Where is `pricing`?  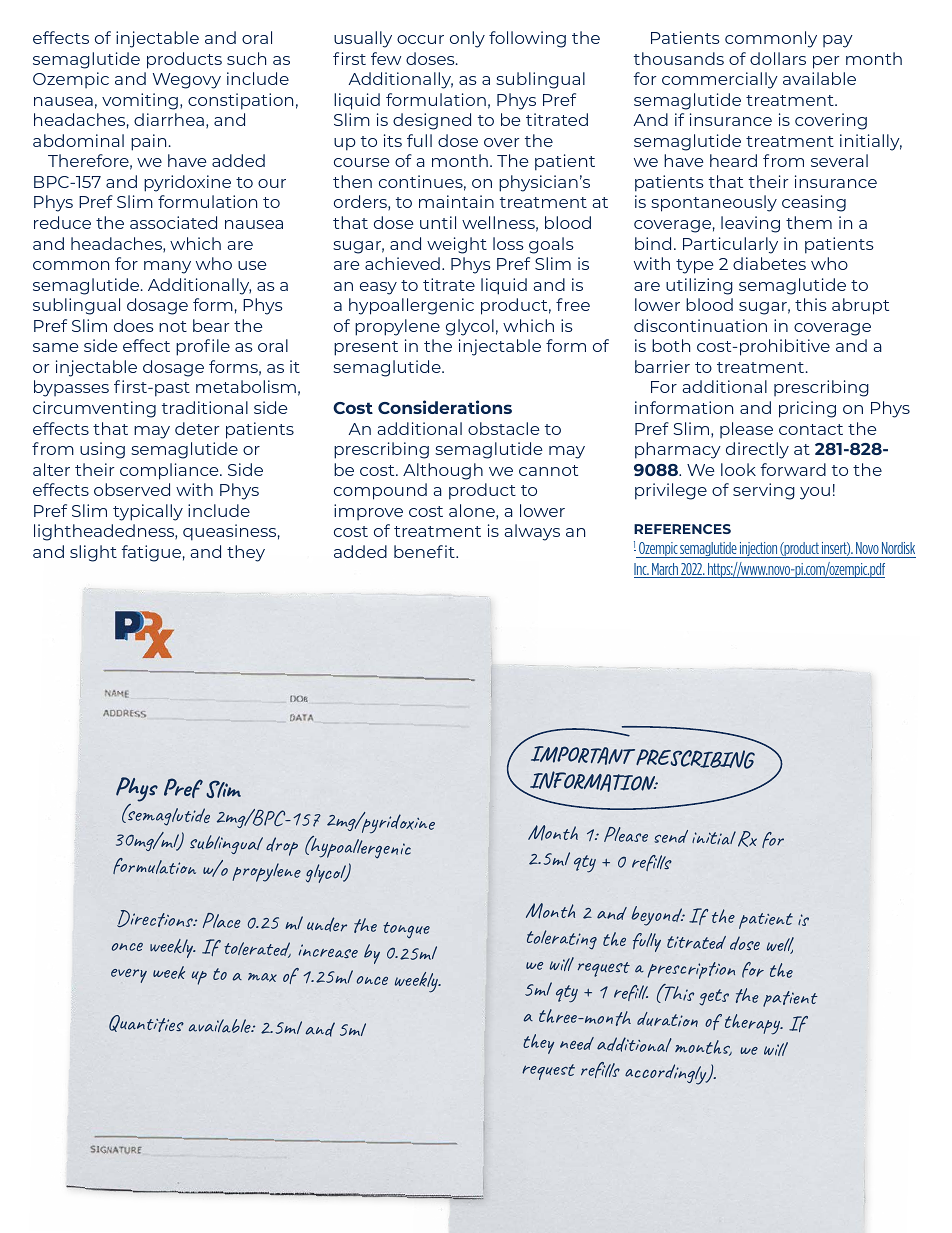
pricing is located at coordinates (807, 409).
